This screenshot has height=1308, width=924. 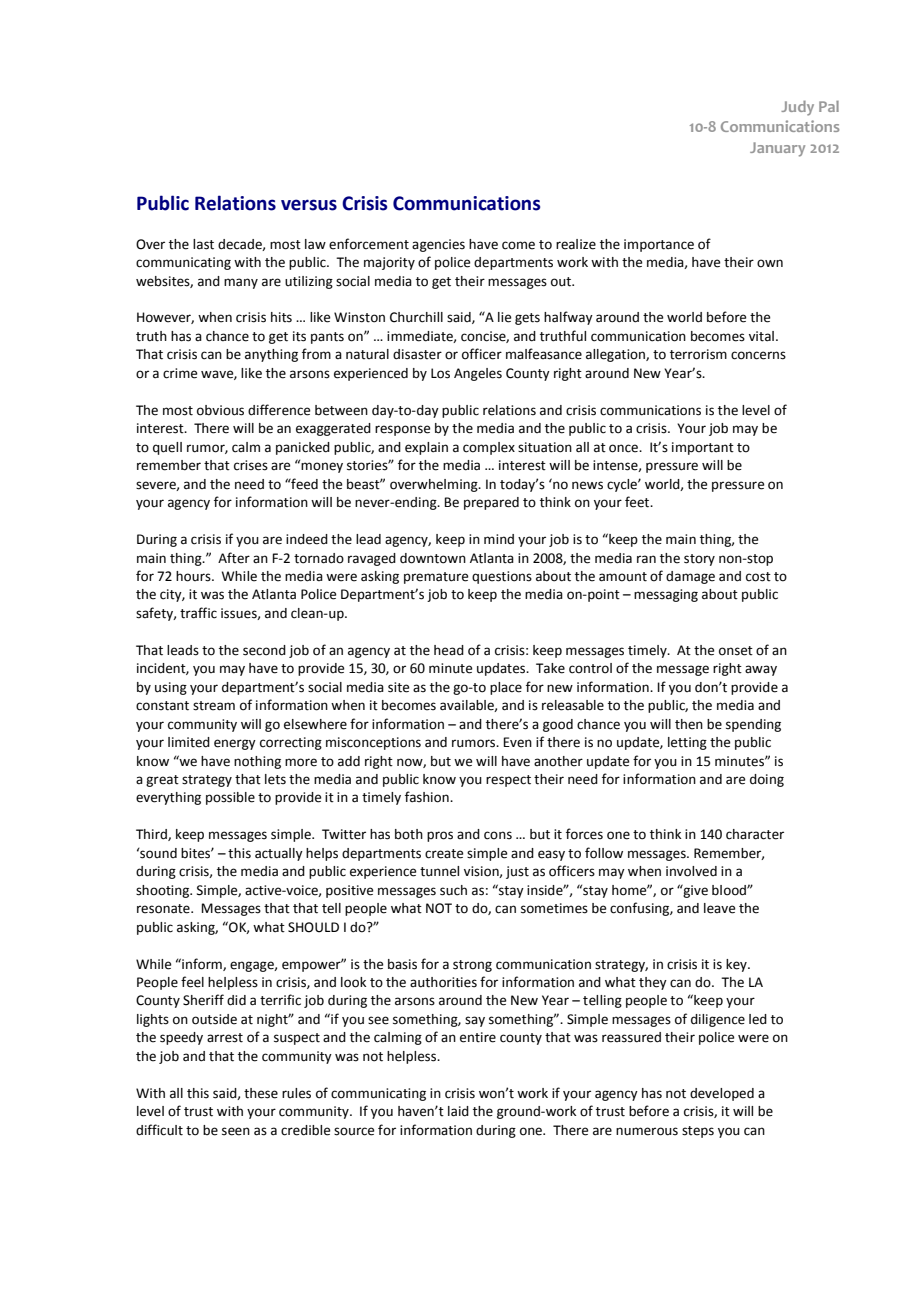 What do you see at coordinates (736, 651) in the screenshot?
I see `onset` at bounding box center [736, 651].
